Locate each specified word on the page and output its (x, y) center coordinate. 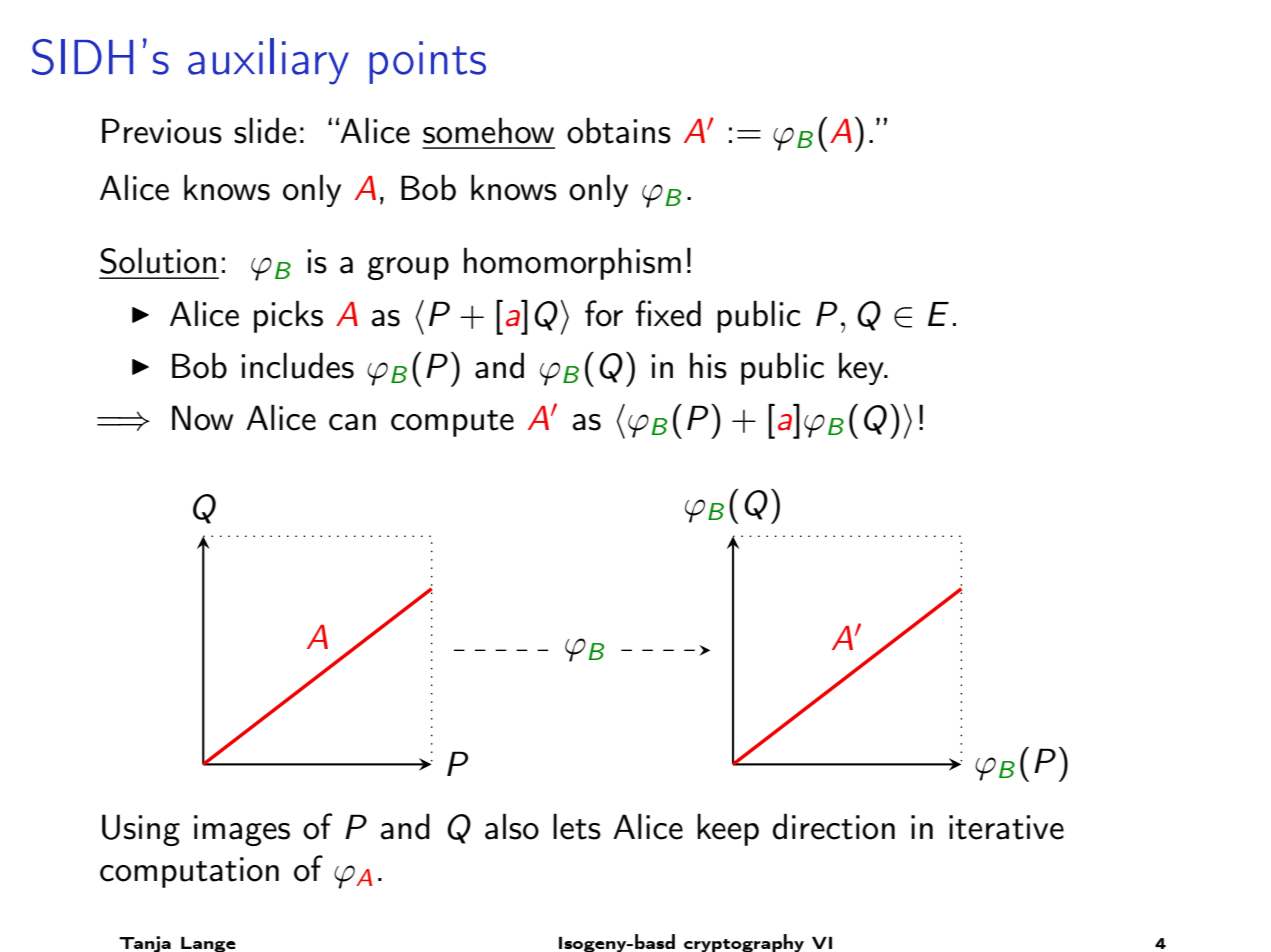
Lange (208, 944)
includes (297, 365)
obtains (619, 130)
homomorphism (572, 263)
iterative (1006, 827)
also (512, 826)
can (352, 422)
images (242, 830)
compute (452, 423)
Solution (158, 260)
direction (834, 826)
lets (577, 826)
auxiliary (268, 61)
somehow (488, 130)
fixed (668, 313)
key (862, 368)
